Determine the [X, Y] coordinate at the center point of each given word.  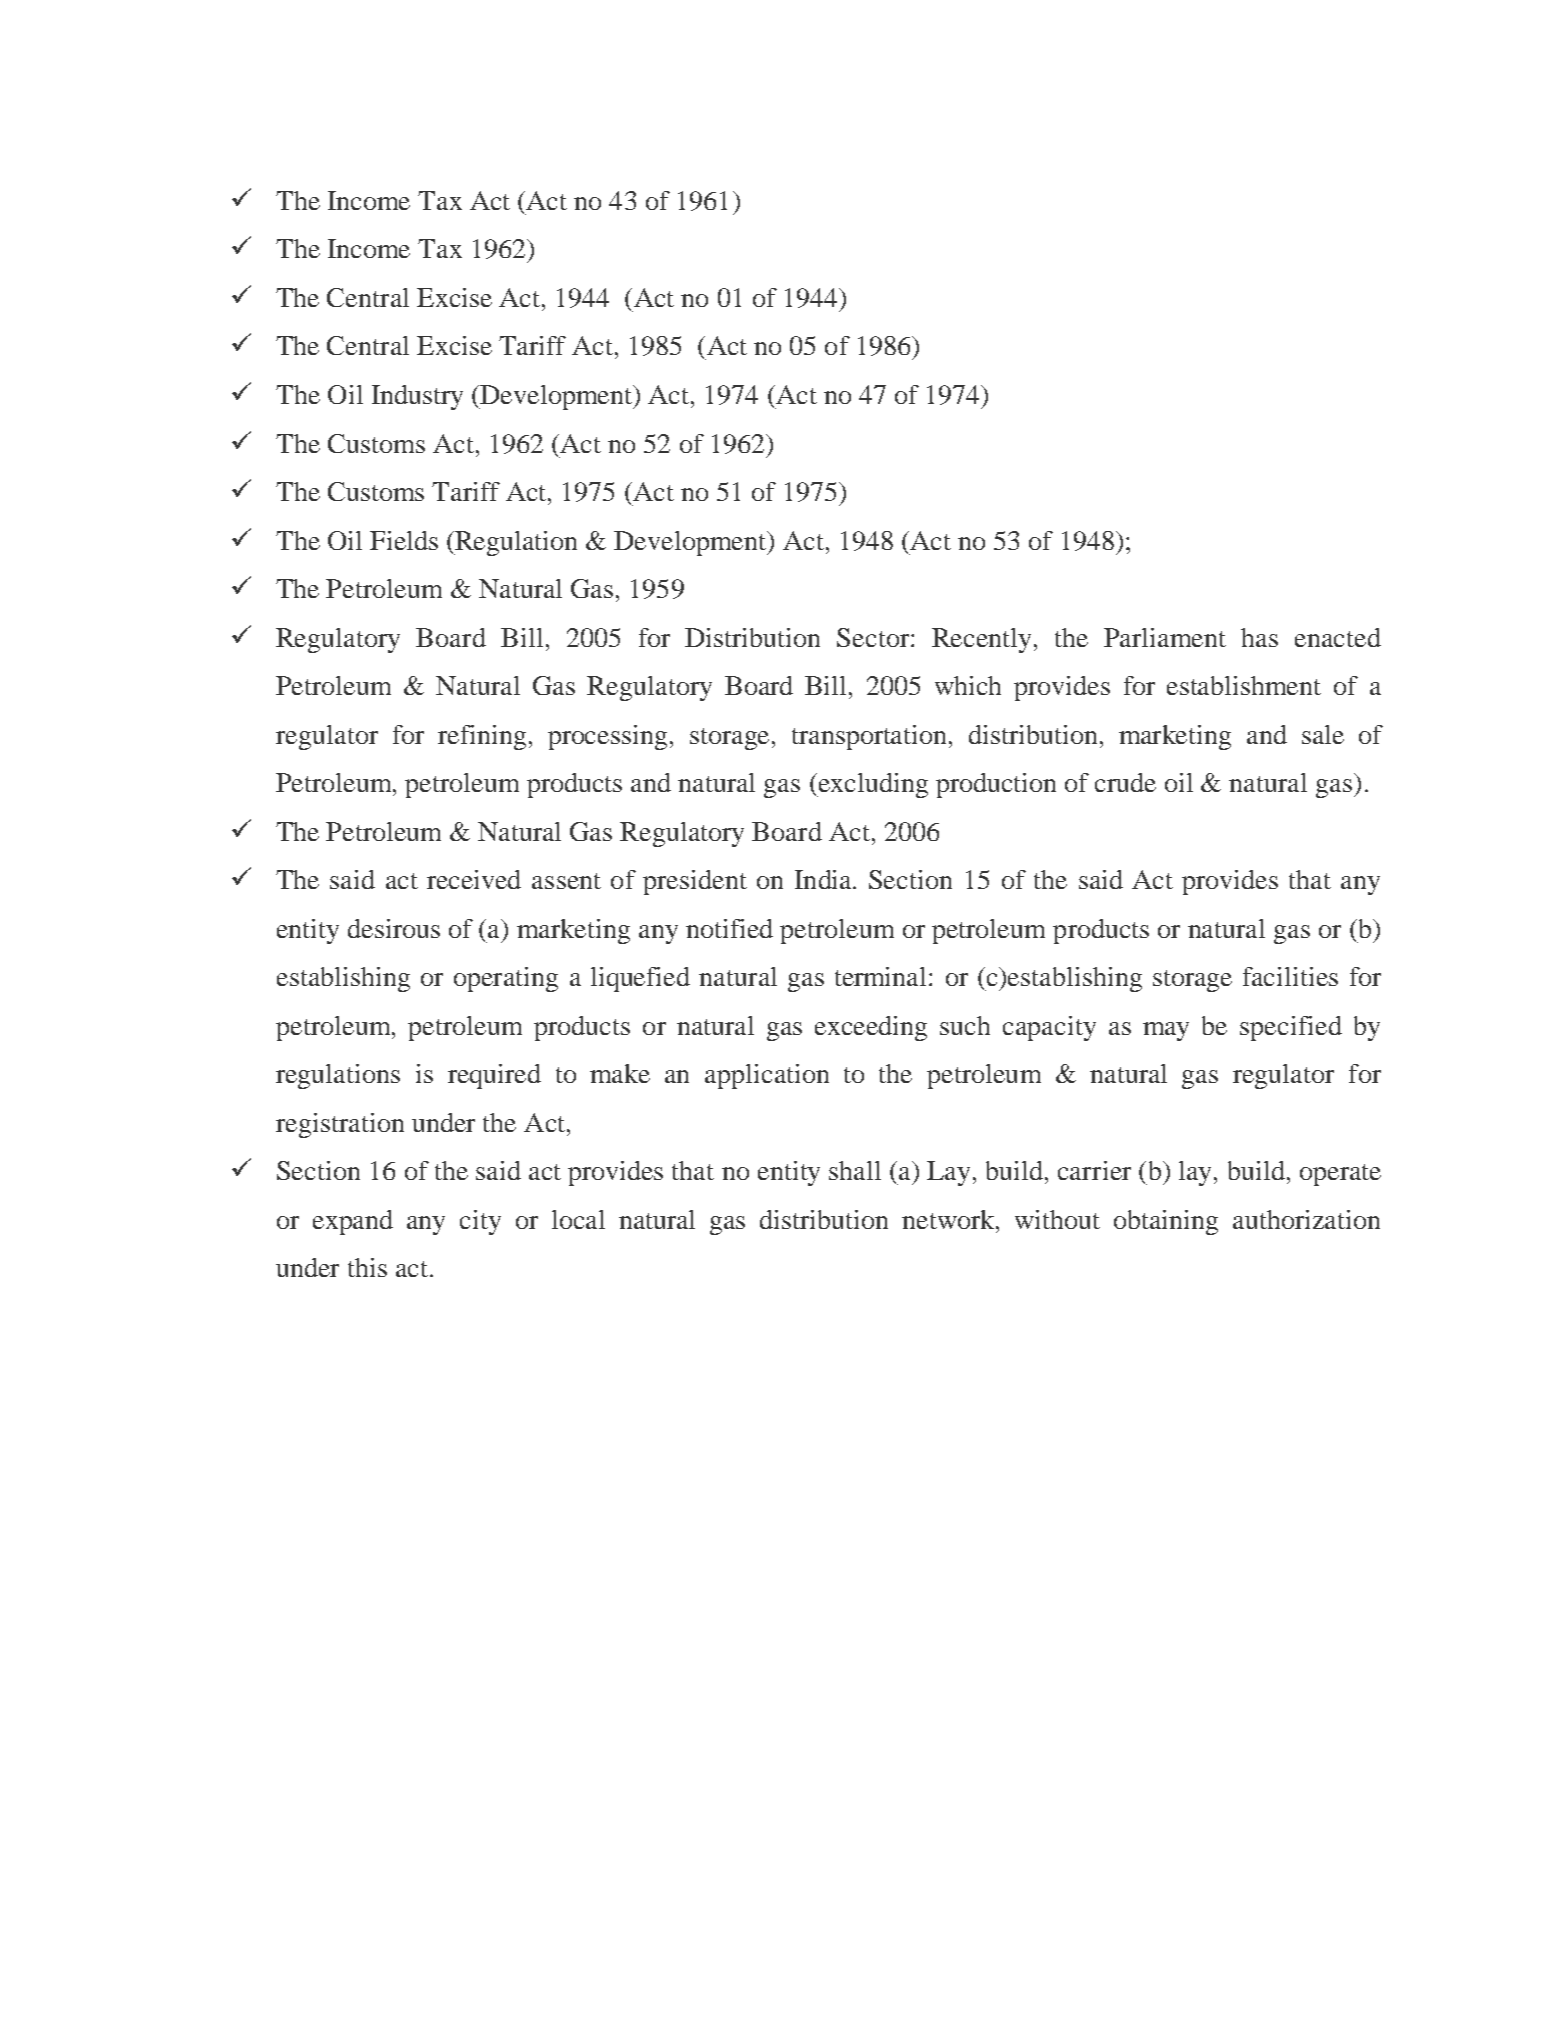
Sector [874, 637]
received [474, 879]
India [825, 879]
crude [1125, 782]
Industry [417, 397]
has [1259, 637]
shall [855, 1170]
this [367, 1267]
